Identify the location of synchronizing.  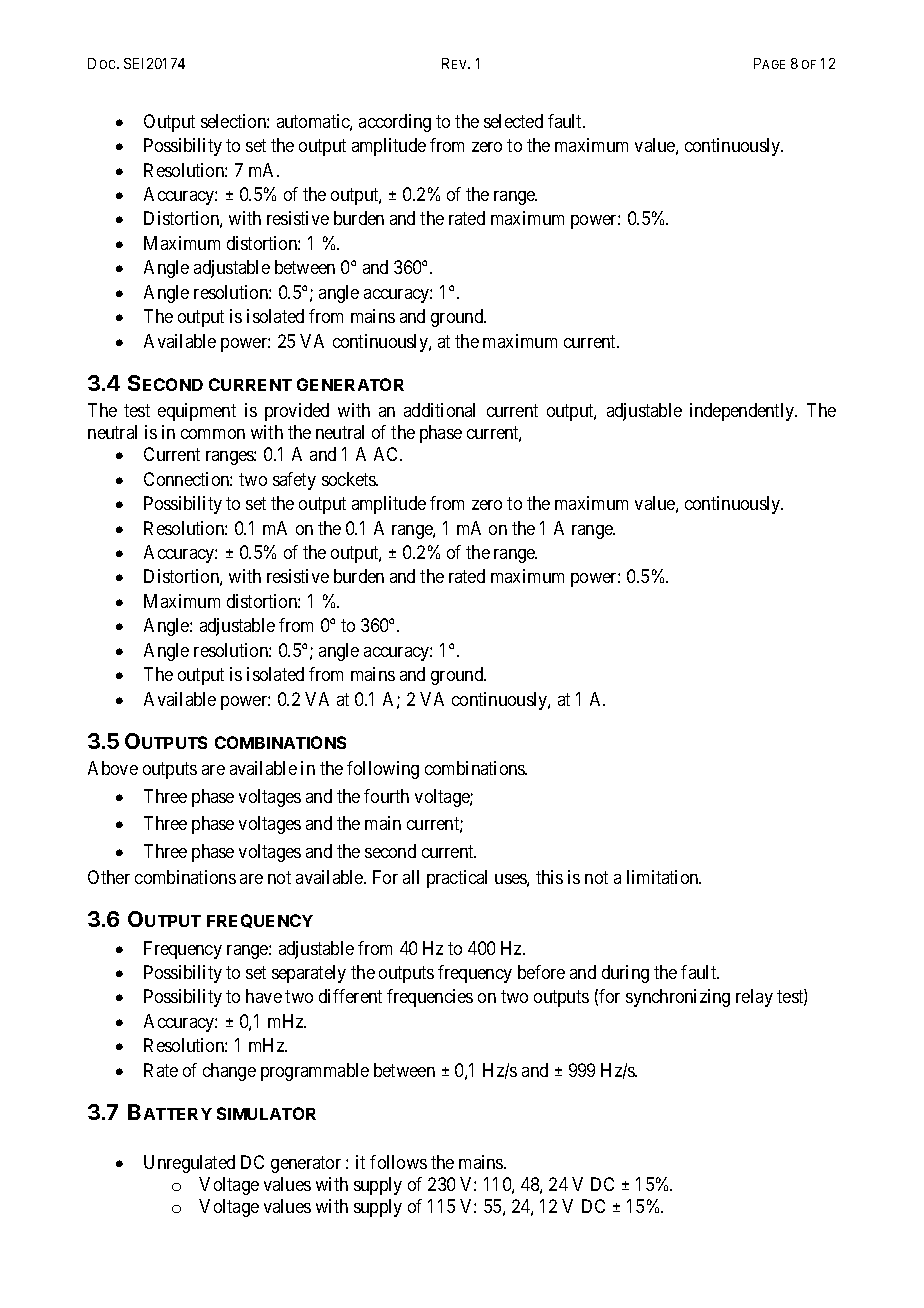
(678, 998).
